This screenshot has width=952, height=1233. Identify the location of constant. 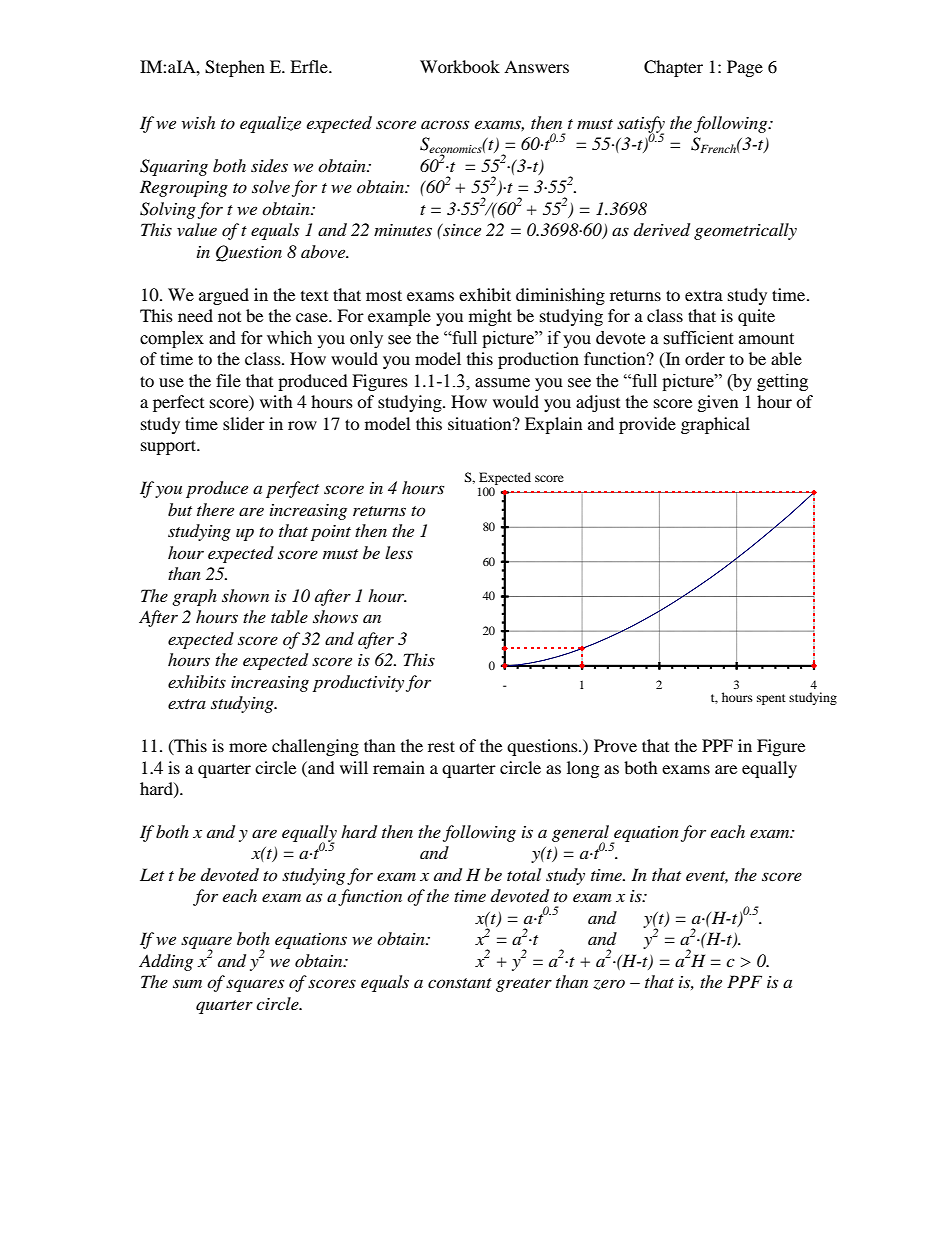
(460, 983).
